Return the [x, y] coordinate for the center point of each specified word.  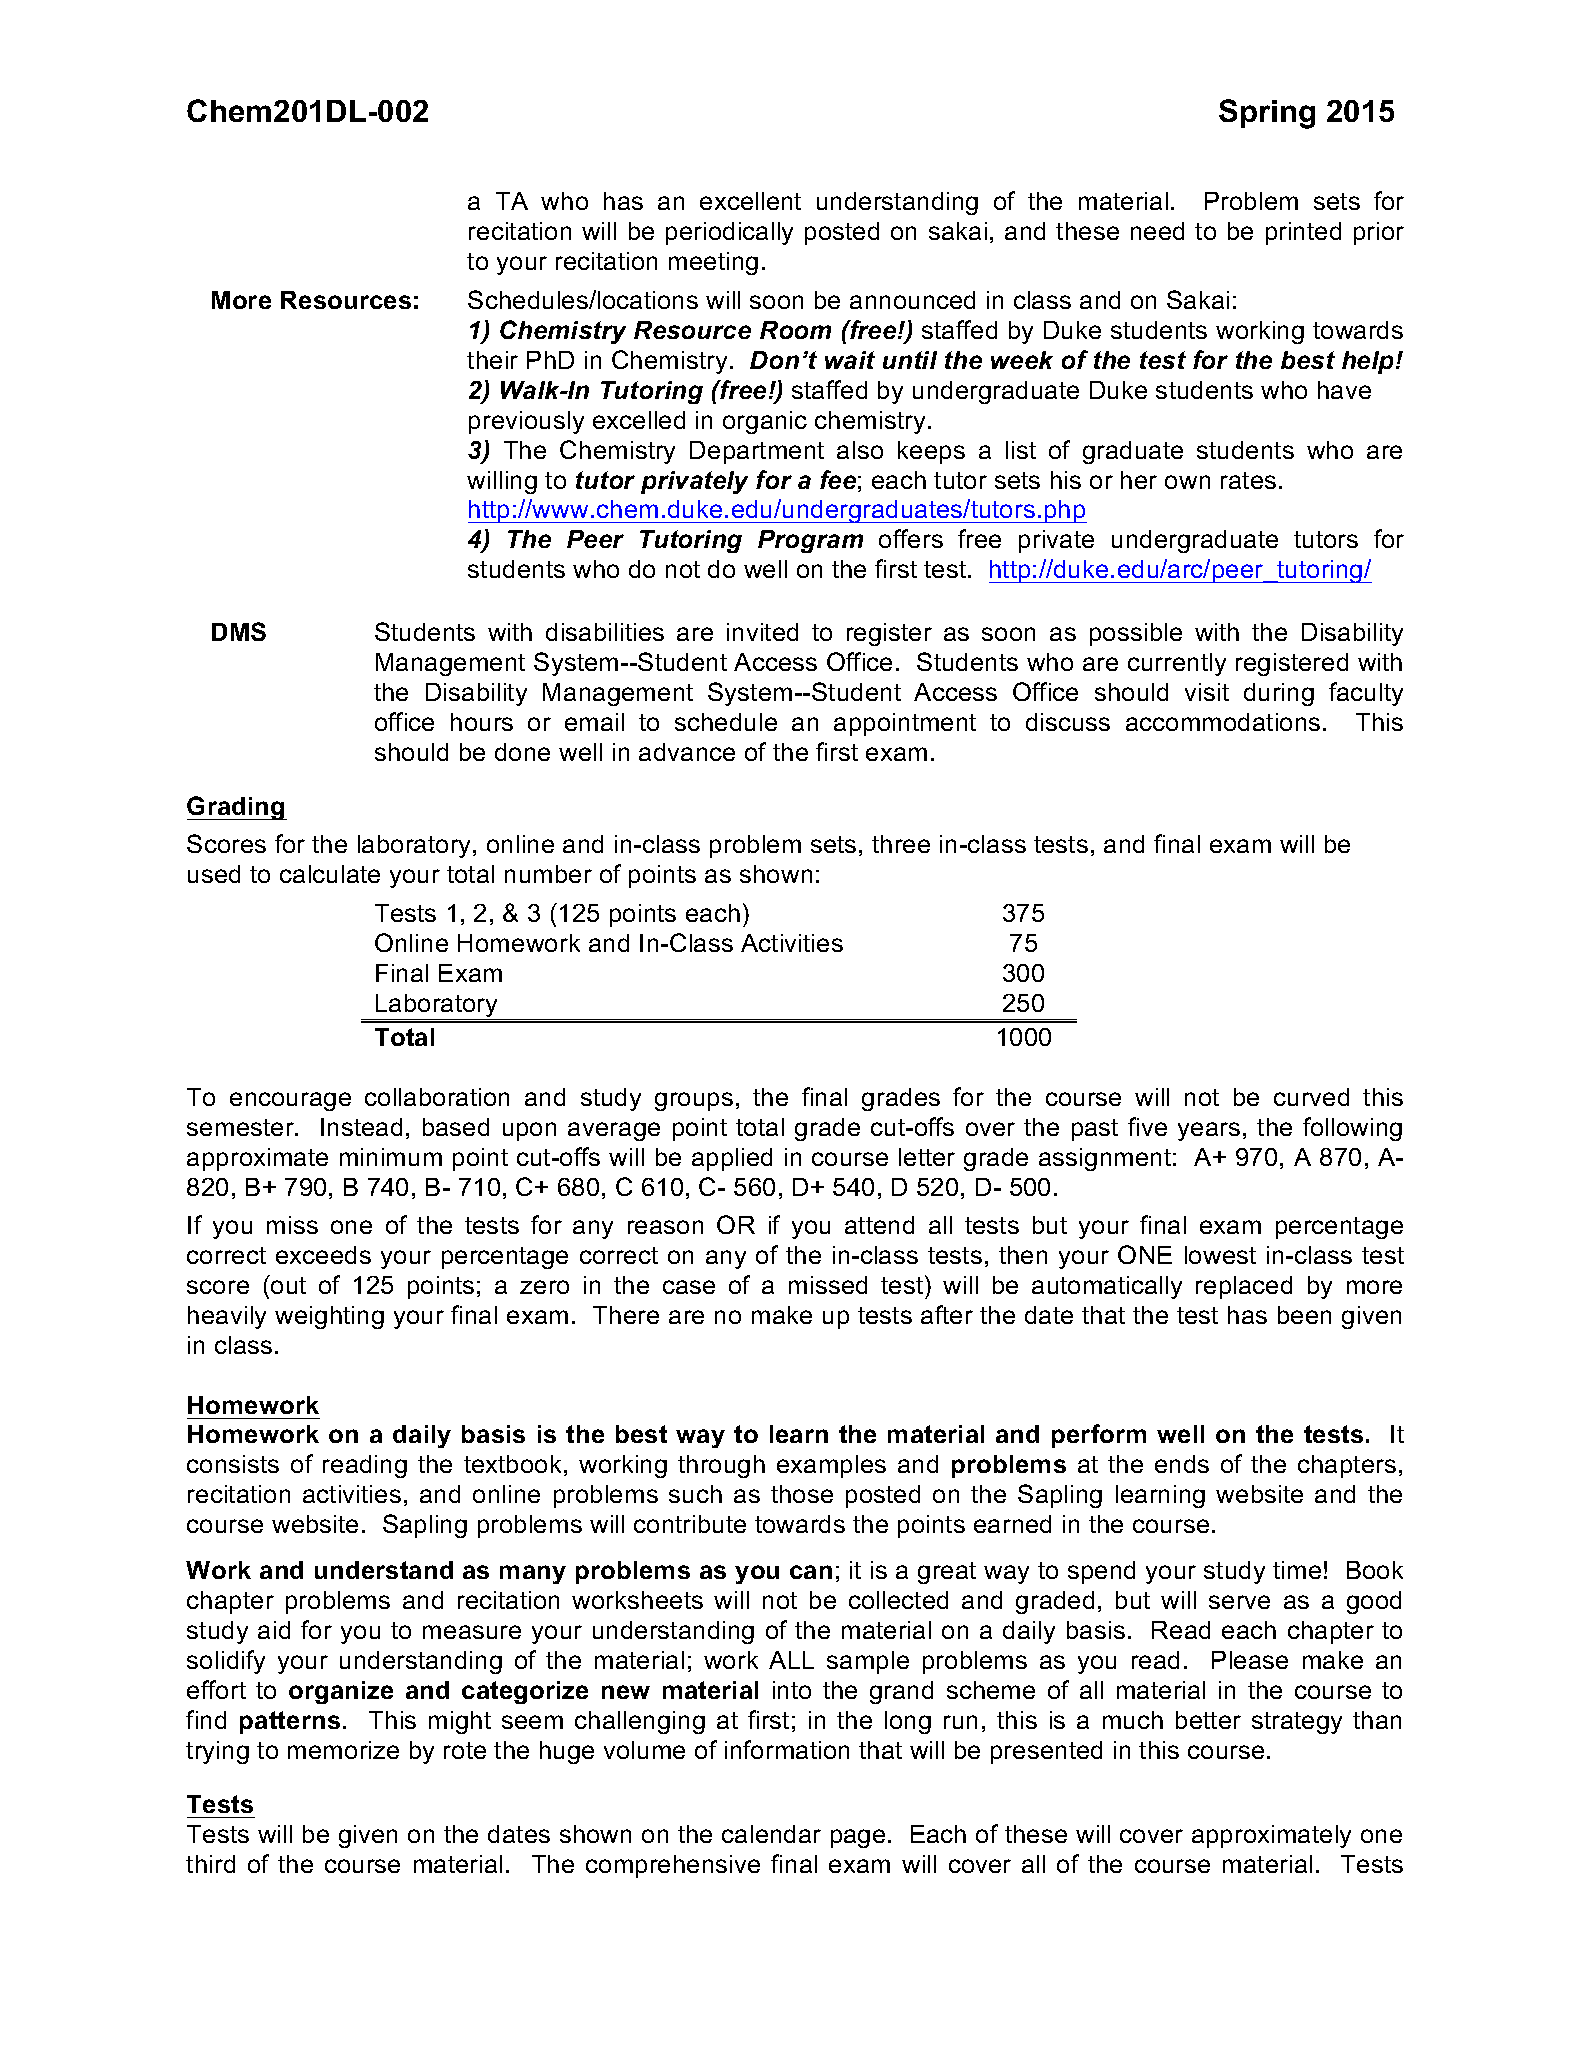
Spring [1267, 114]
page [858, 1838]
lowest [1220, 1255]
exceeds [323, 1255]
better [1208, 1720]
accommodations [1223, 722]
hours [482, 722]
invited [762, 632]
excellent [750, 201]
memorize [343, 1750]
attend [879, 1225]
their [492, 360]
